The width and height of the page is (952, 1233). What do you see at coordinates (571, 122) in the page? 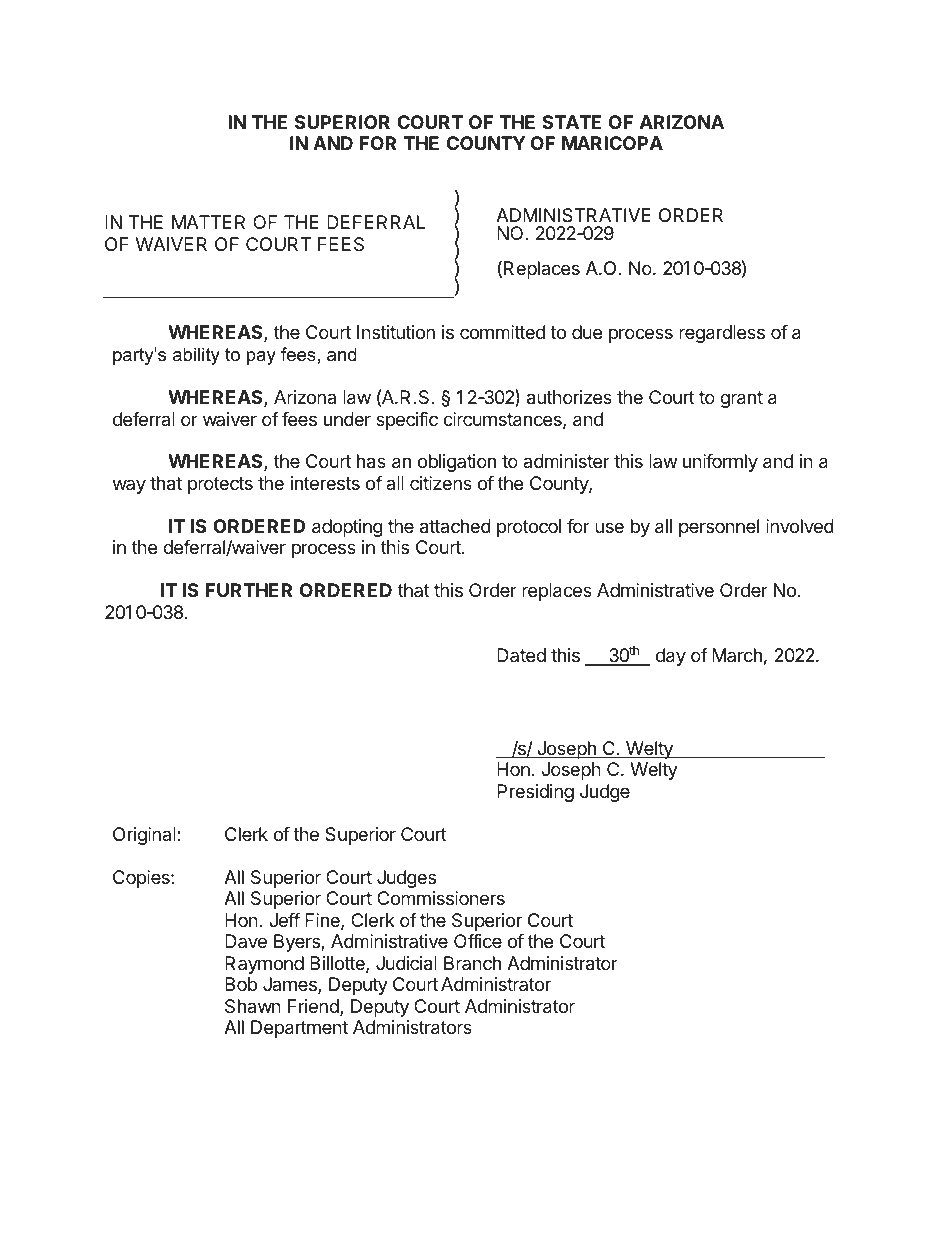
I see `STATE` at bounding box center [571, 122].
